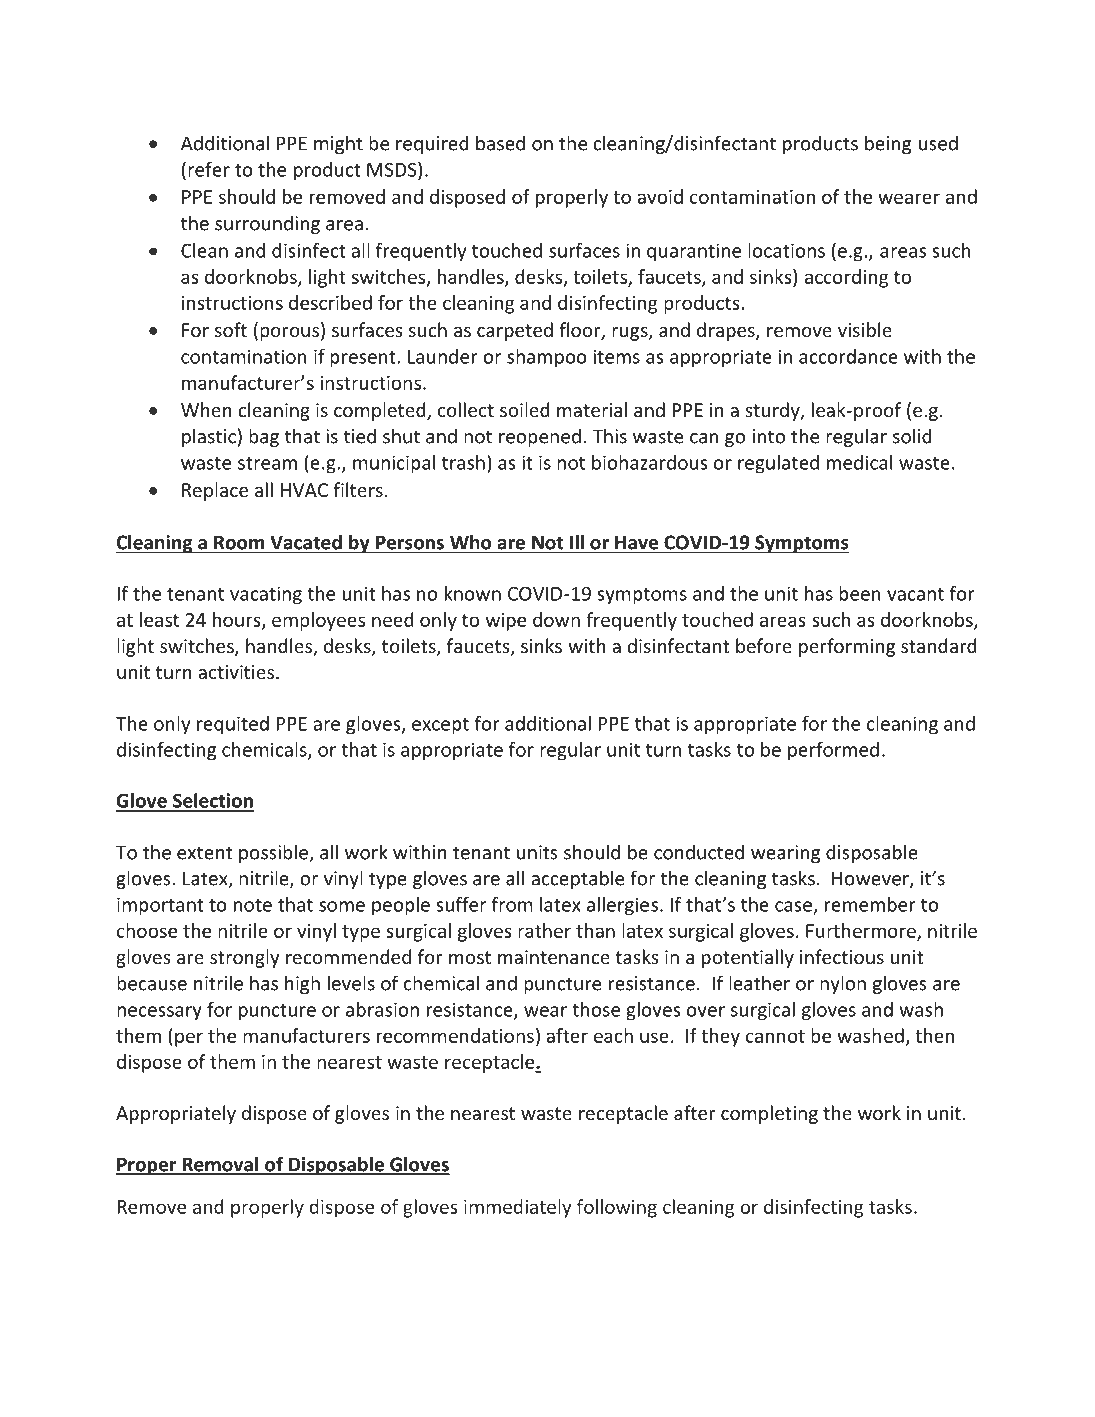  I want to click on being, so click(888, 144).
